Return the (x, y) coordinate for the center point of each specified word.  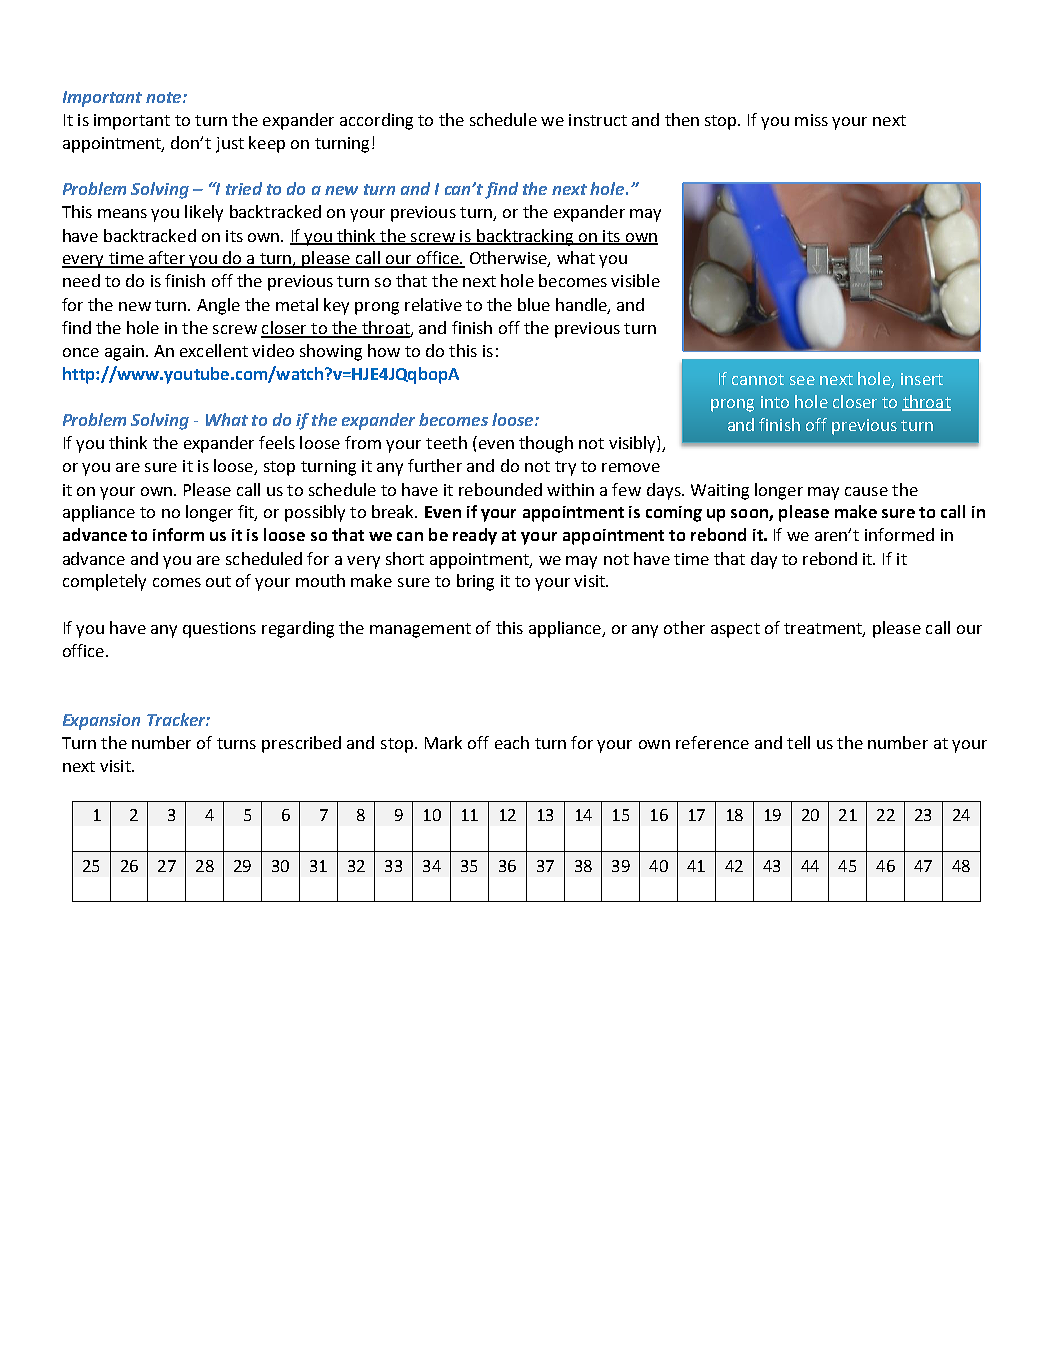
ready (475, 536)
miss (811, 120)
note (165, 97)
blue (534, 304)
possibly (315, 513)
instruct (598, 120)
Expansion (101, 722)
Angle (218, 306)
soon (750, 515)
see (802, 380)
